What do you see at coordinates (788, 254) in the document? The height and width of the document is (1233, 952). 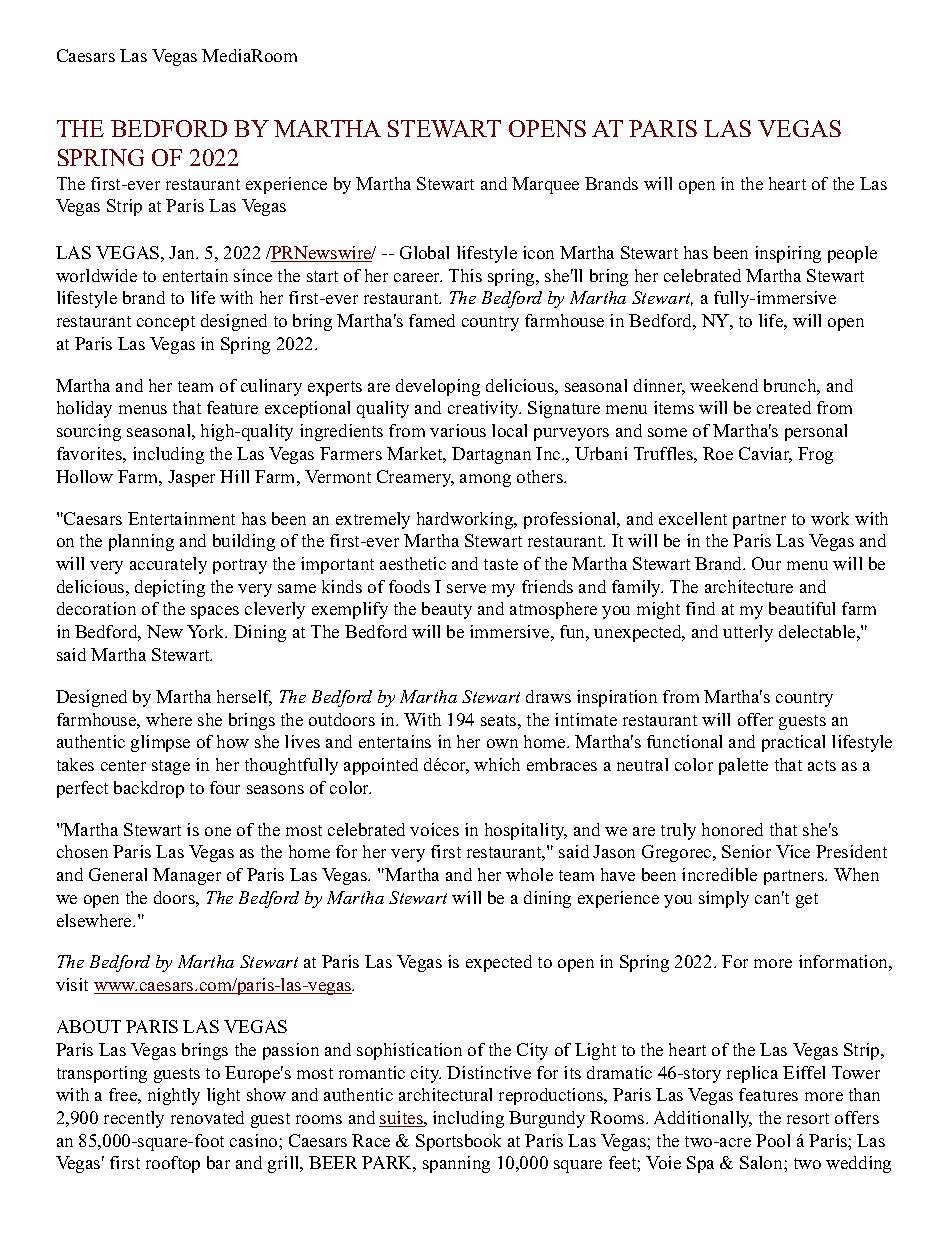 I see `inspiring` at bounding box center [788, 254].
